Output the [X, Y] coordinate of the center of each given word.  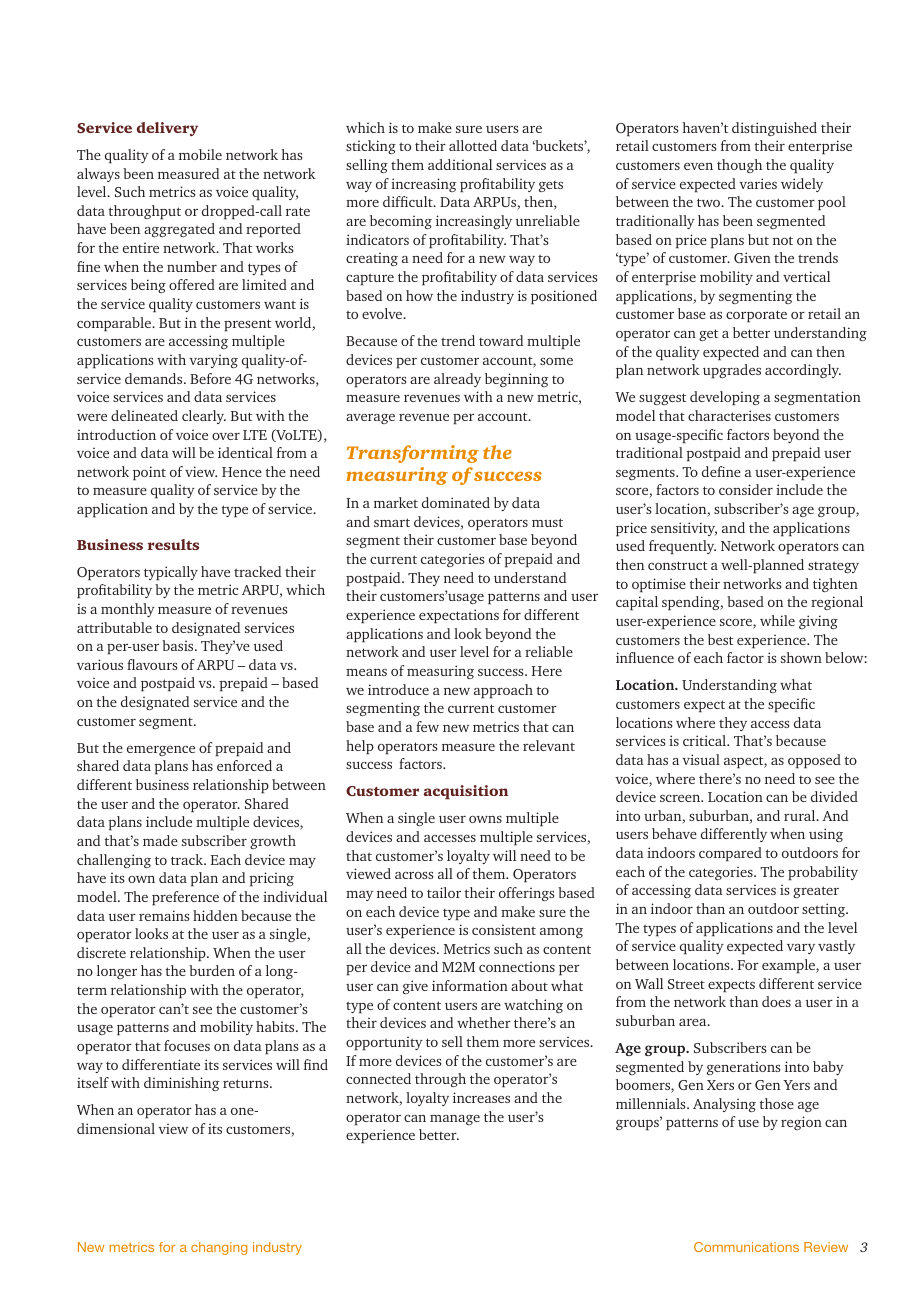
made [160, 840]
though [739, 166]
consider [746, 489]
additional [460, 164]
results [173, 544]
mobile [200, 154]
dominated [456, 502]
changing [219, 1248]
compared [730, 854]
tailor [444, 892]
